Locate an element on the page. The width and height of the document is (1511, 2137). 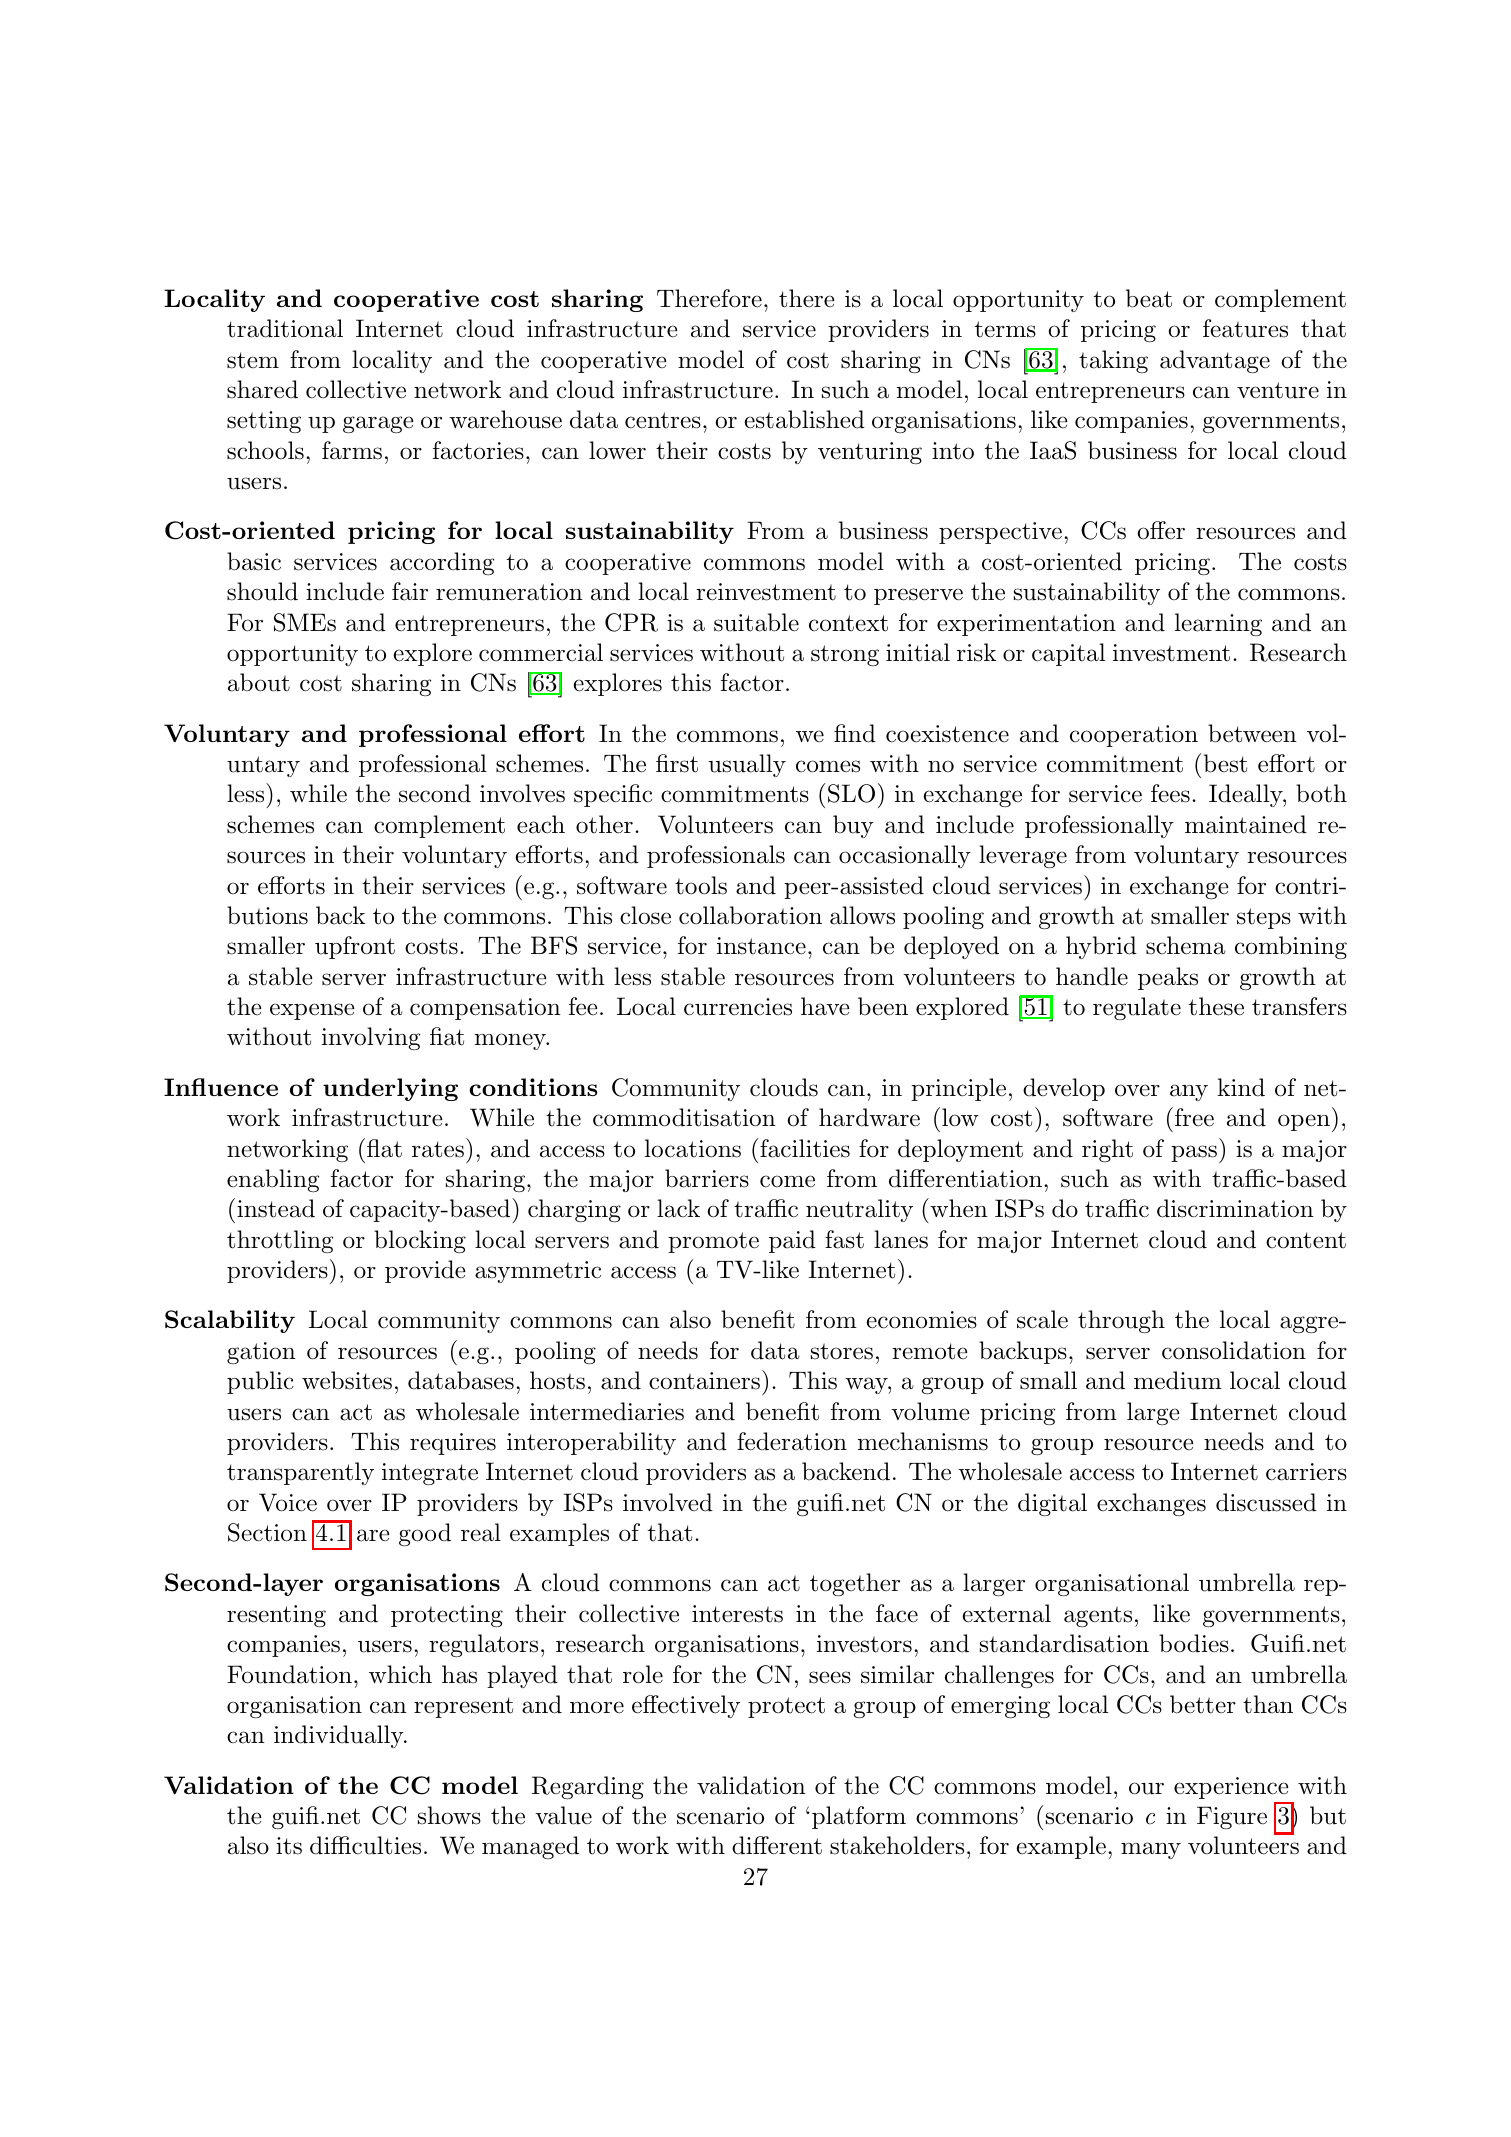
kind is located at coordinates (1241, 1087).
